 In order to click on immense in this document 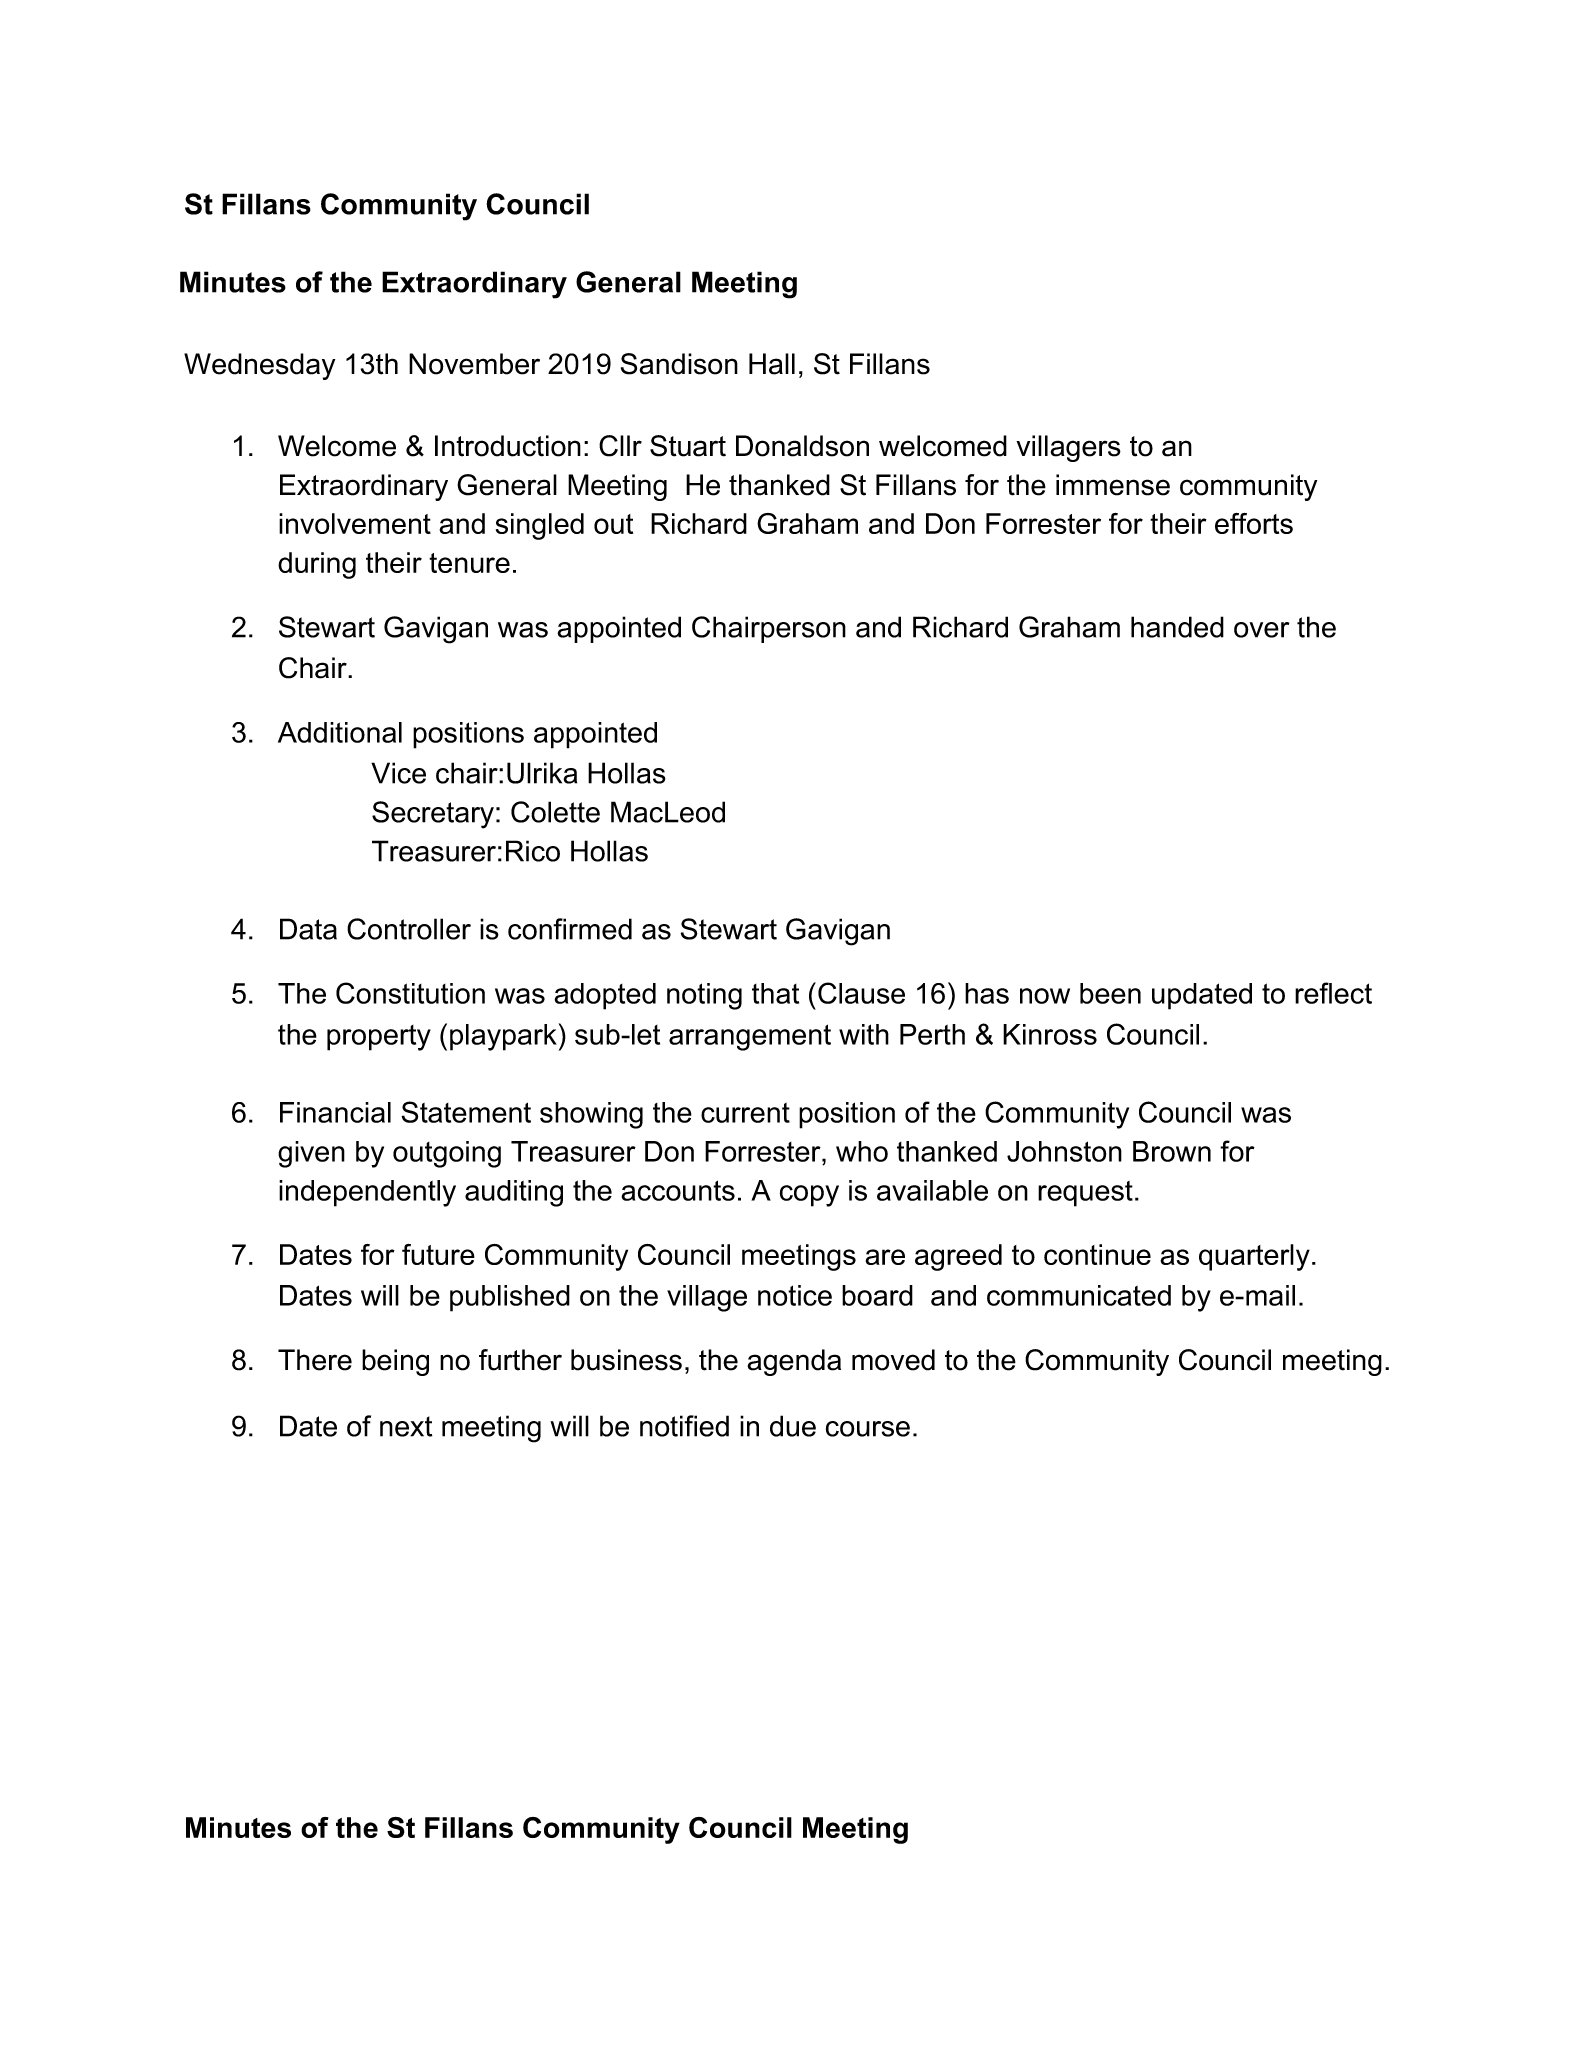, I will do `click(1113, 485)`.
